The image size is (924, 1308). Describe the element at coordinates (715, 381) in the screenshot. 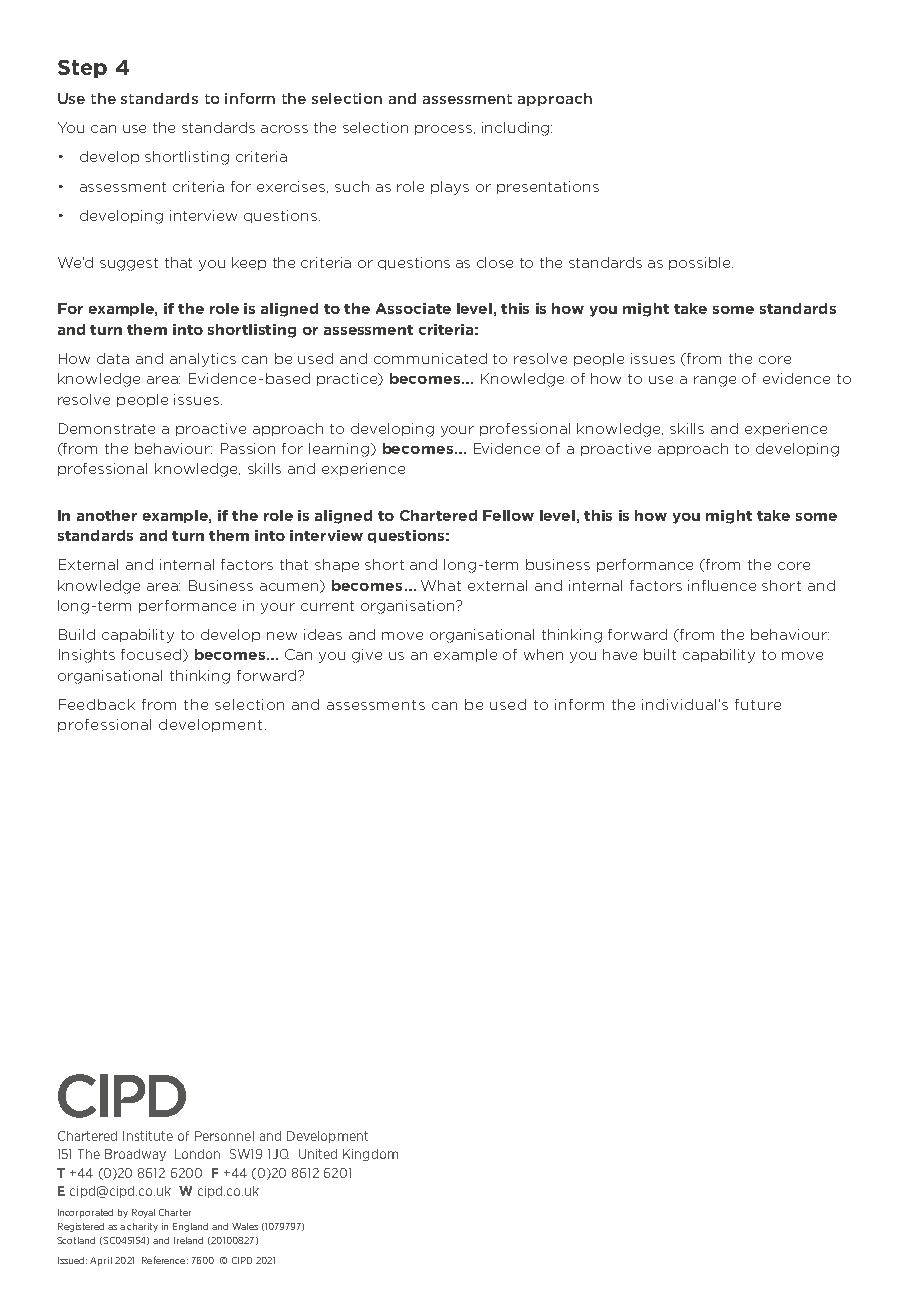

I see `range` at that location.
